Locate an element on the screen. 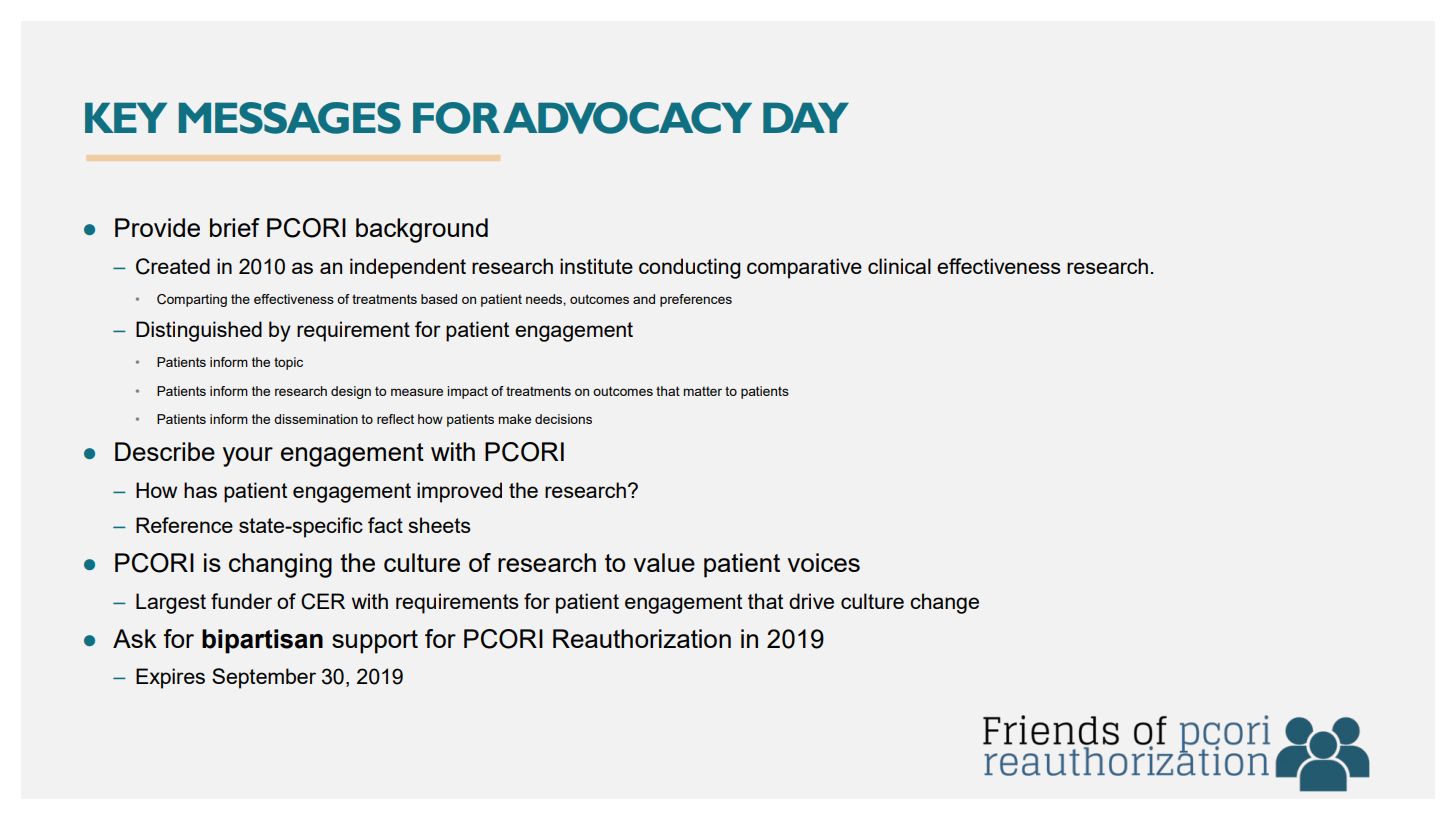 This screenshot has width=1456, height=819. September is located at coordinates (264, 678).
